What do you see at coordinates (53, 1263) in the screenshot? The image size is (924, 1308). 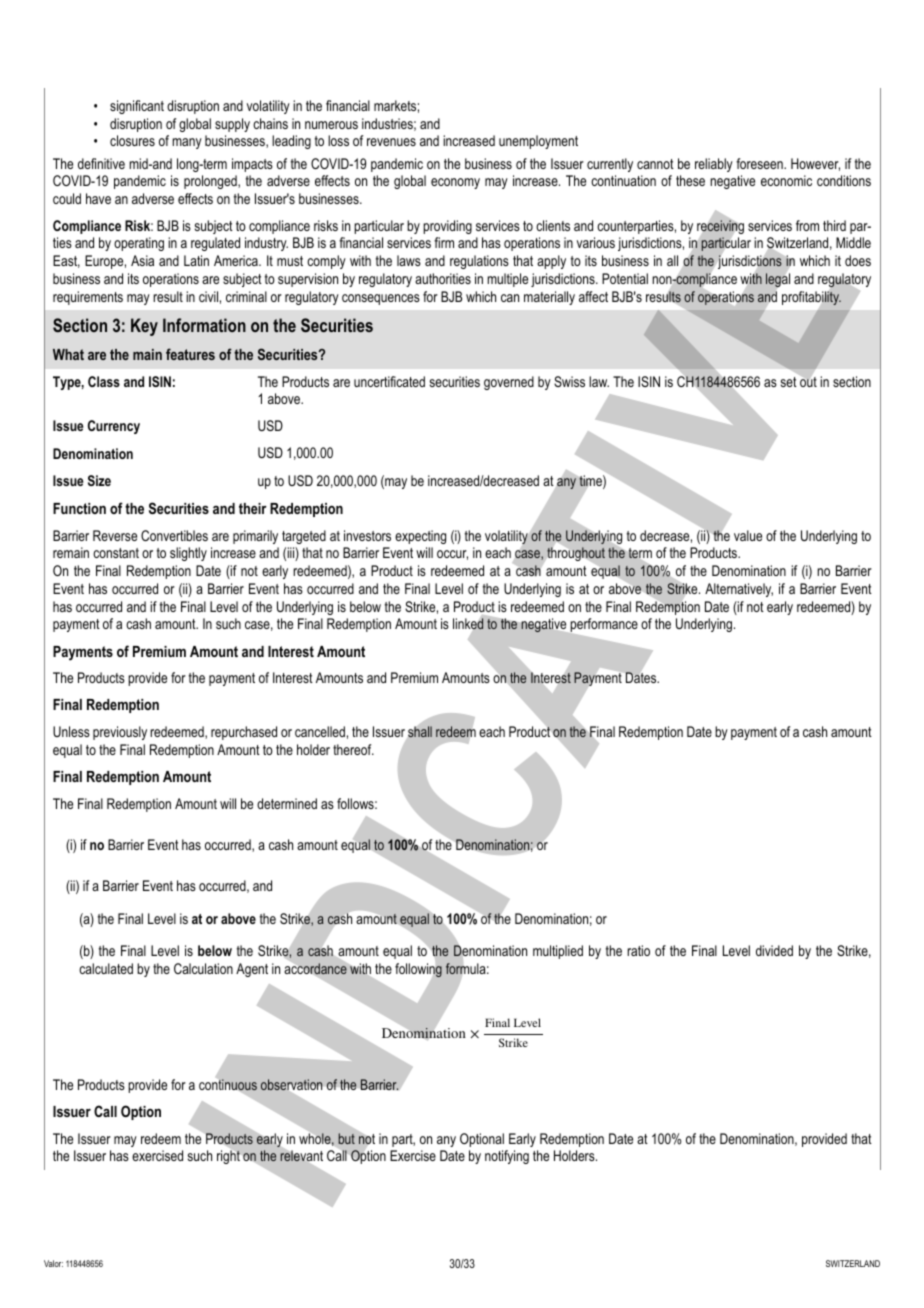 I see `Valor` at bounding box center [53, 1263].
